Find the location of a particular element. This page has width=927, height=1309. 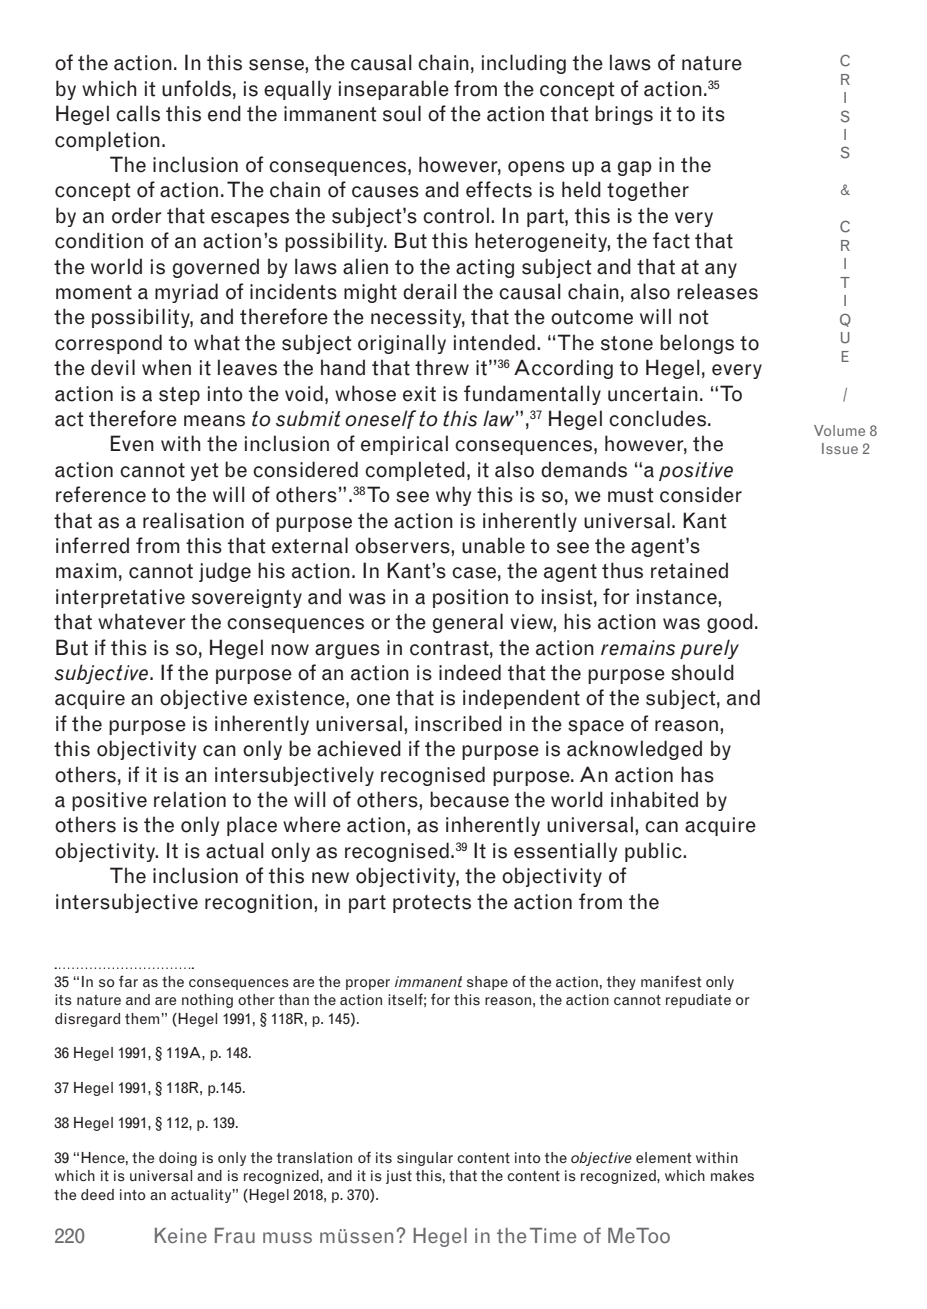

interpretative is located at coordinates (120, 598).
